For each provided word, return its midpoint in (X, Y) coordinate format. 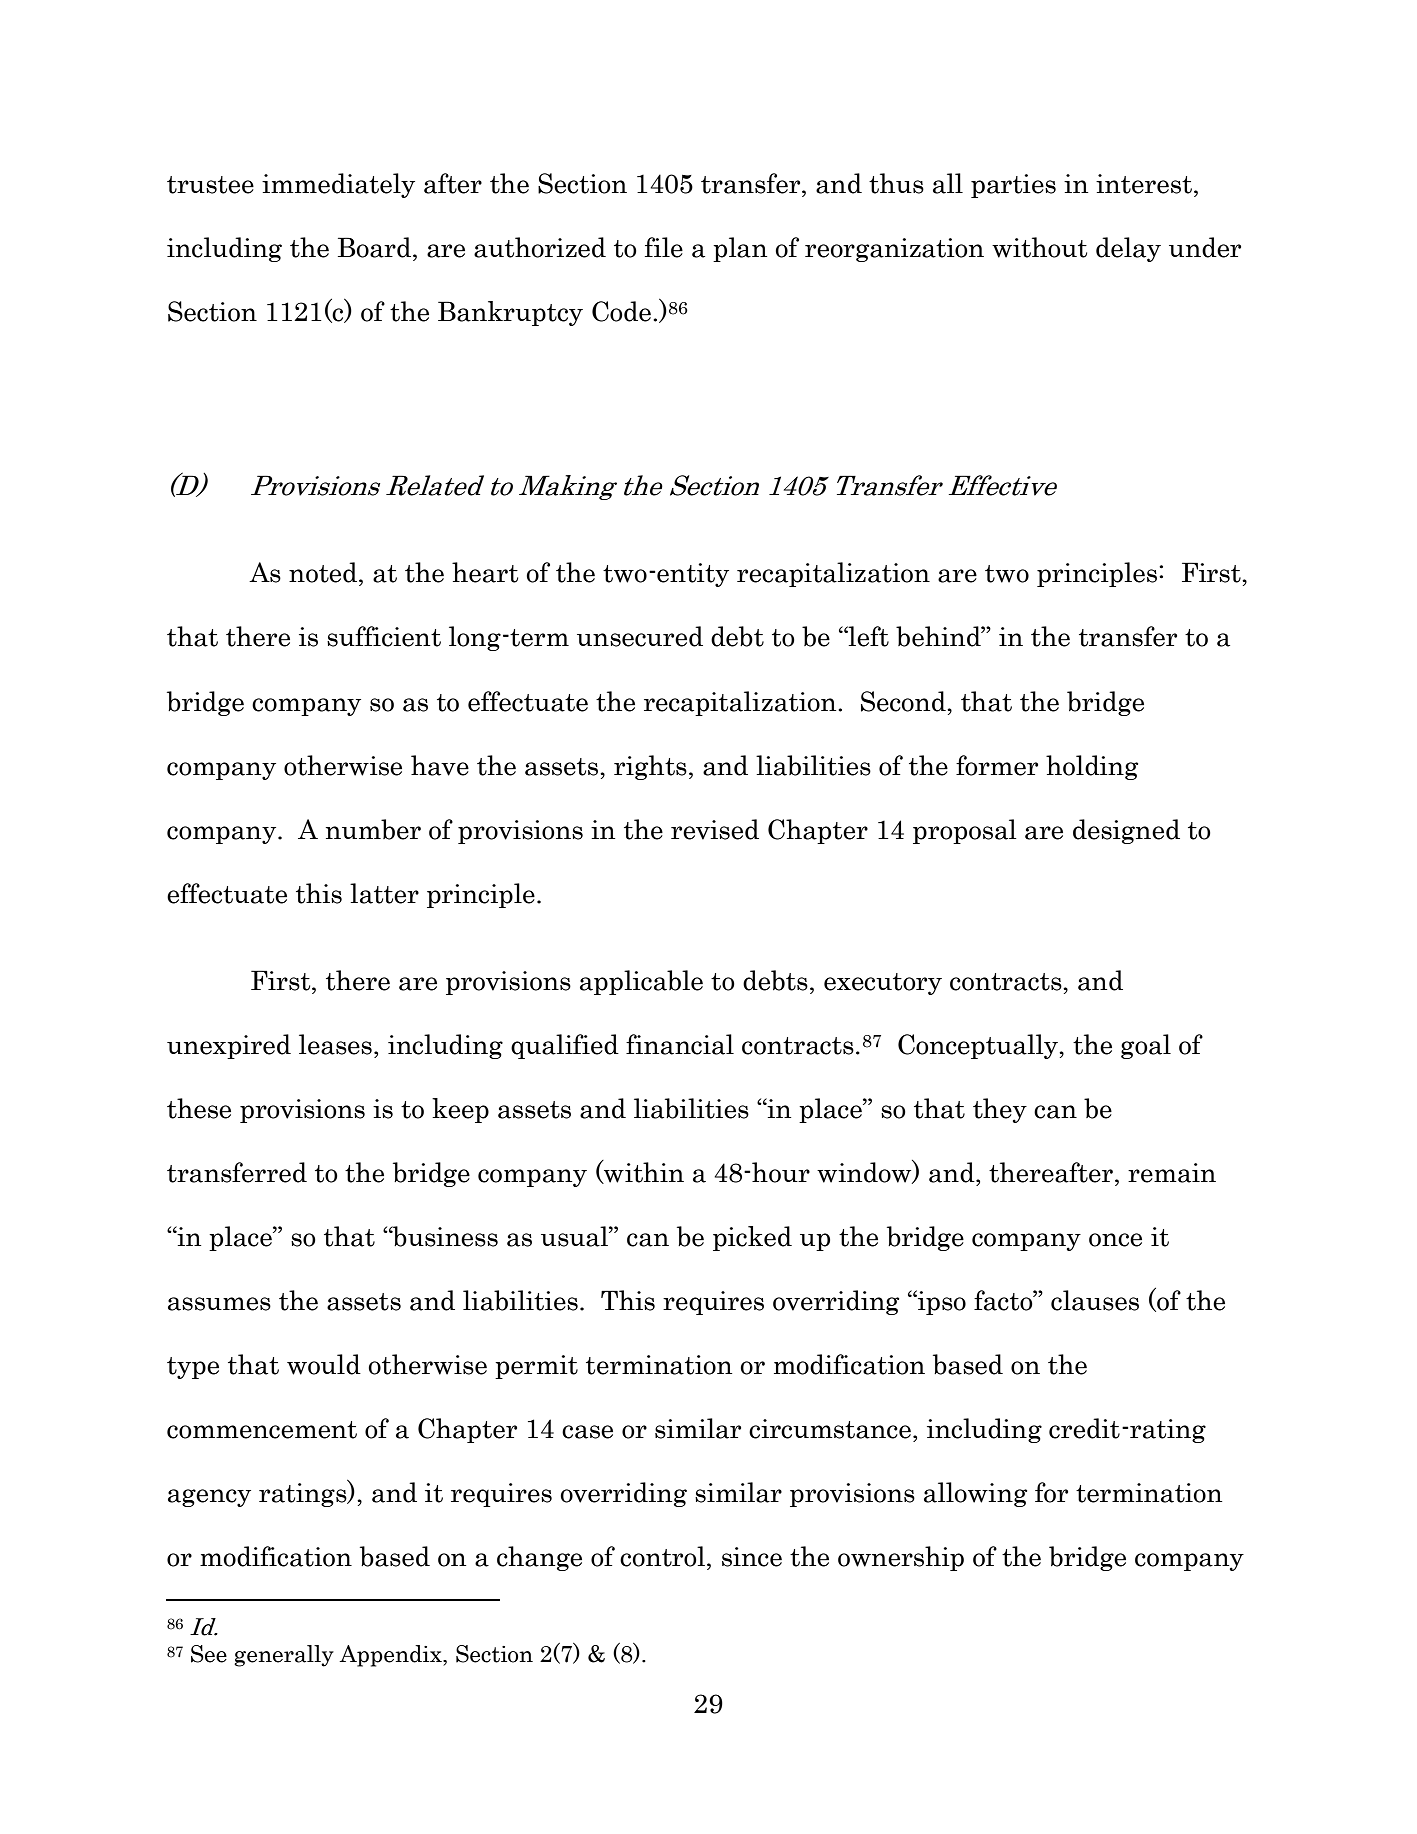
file (664, 247)
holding (1092, 767)
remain (1172, 1173)
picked (752, 1238)
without (1039, 247)
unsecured (640, 636)
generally (284, 1656)
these (199, 1108)
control (662, 1556)
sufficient (384, 636)
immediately (338, 185)
